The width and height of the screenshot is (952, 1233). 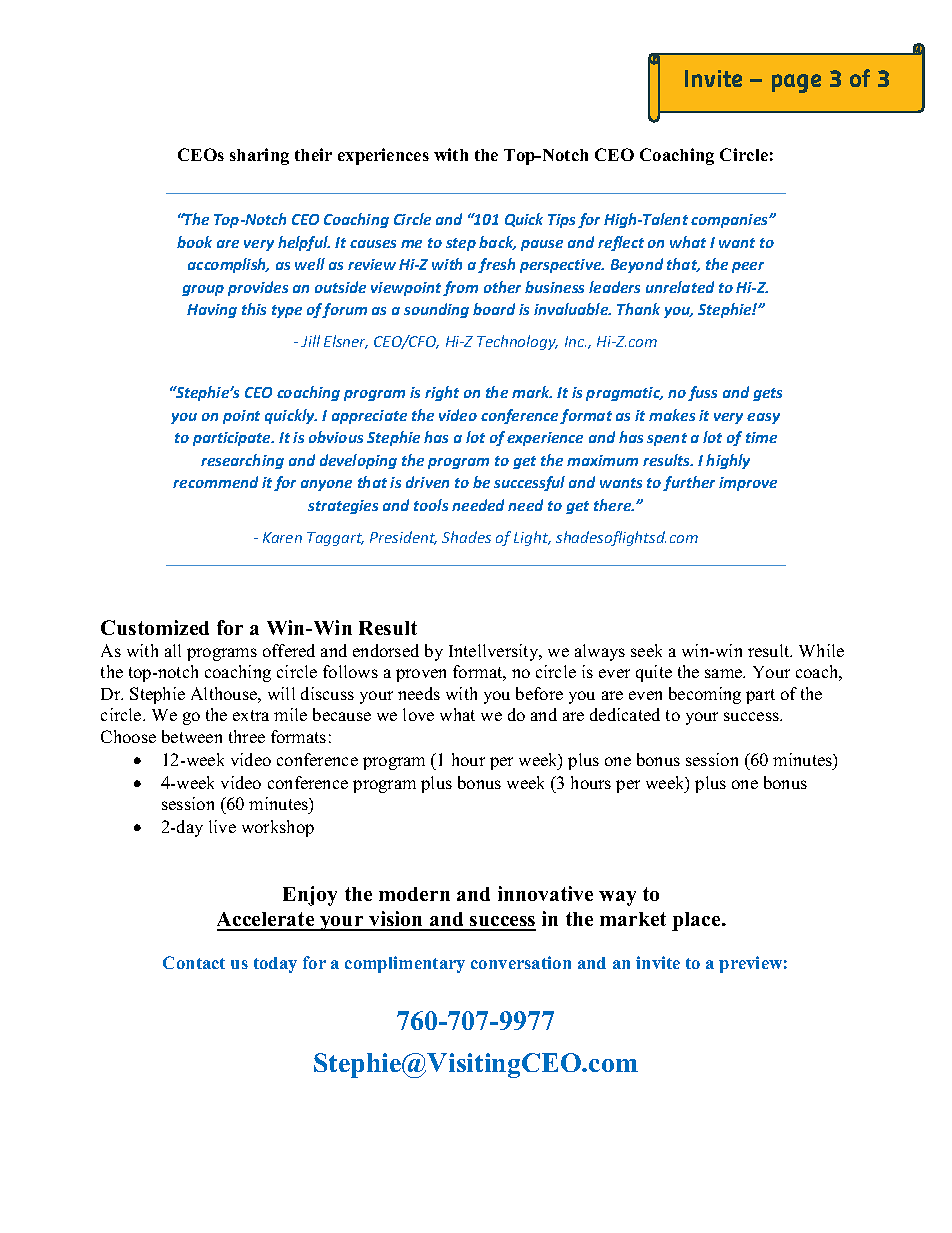 What do you see at coordinates (173, 650) in the screenshot?
I see `all` at bounding box center [173, 650].
